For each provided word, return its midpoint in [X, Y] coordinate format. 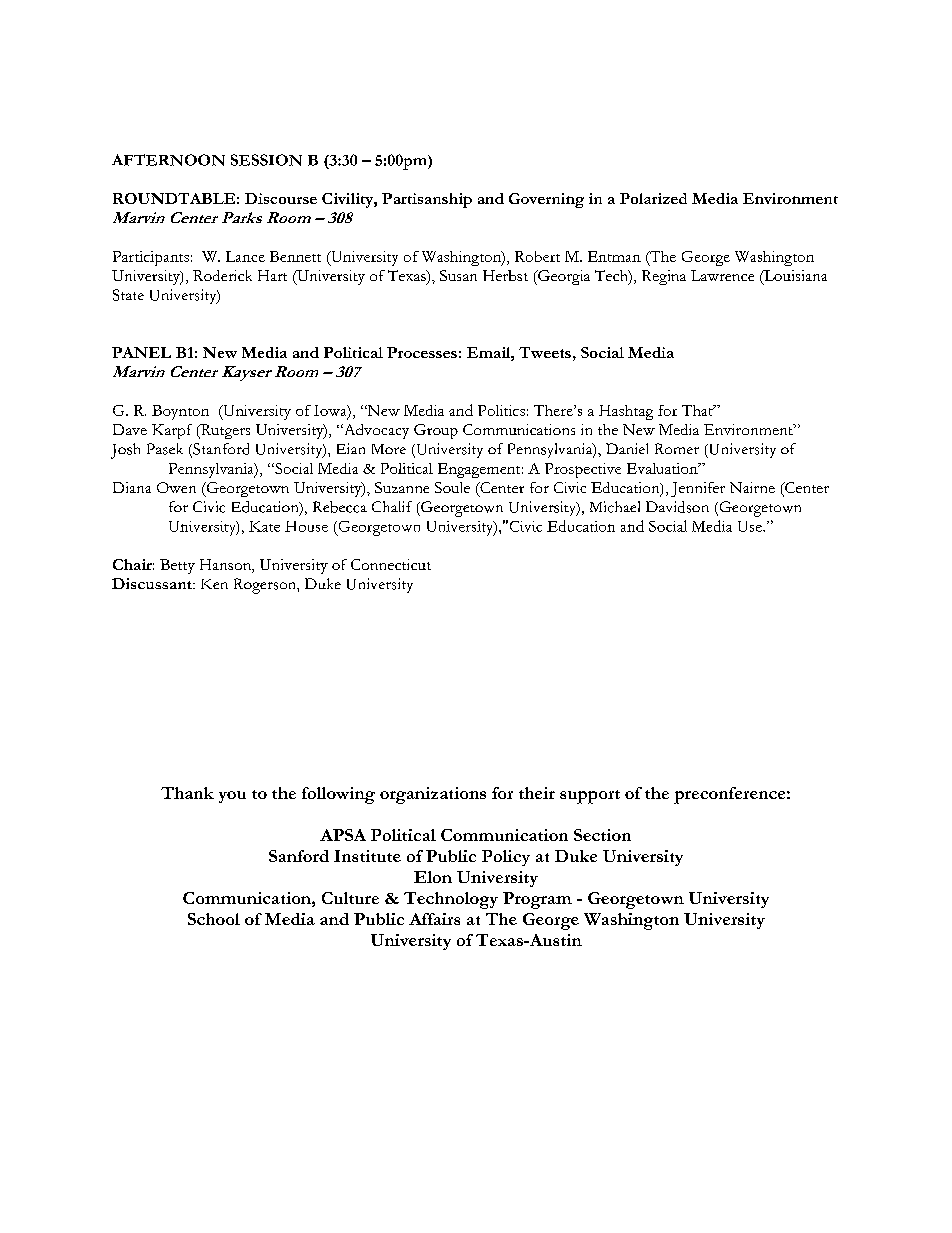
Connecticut [391, 564]
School [214, 919]
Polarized [653, 198]
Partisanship [427, 200]
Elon [433, 877]
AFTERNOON [168, 160]
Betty [177, 566]
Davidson [677, 507]
